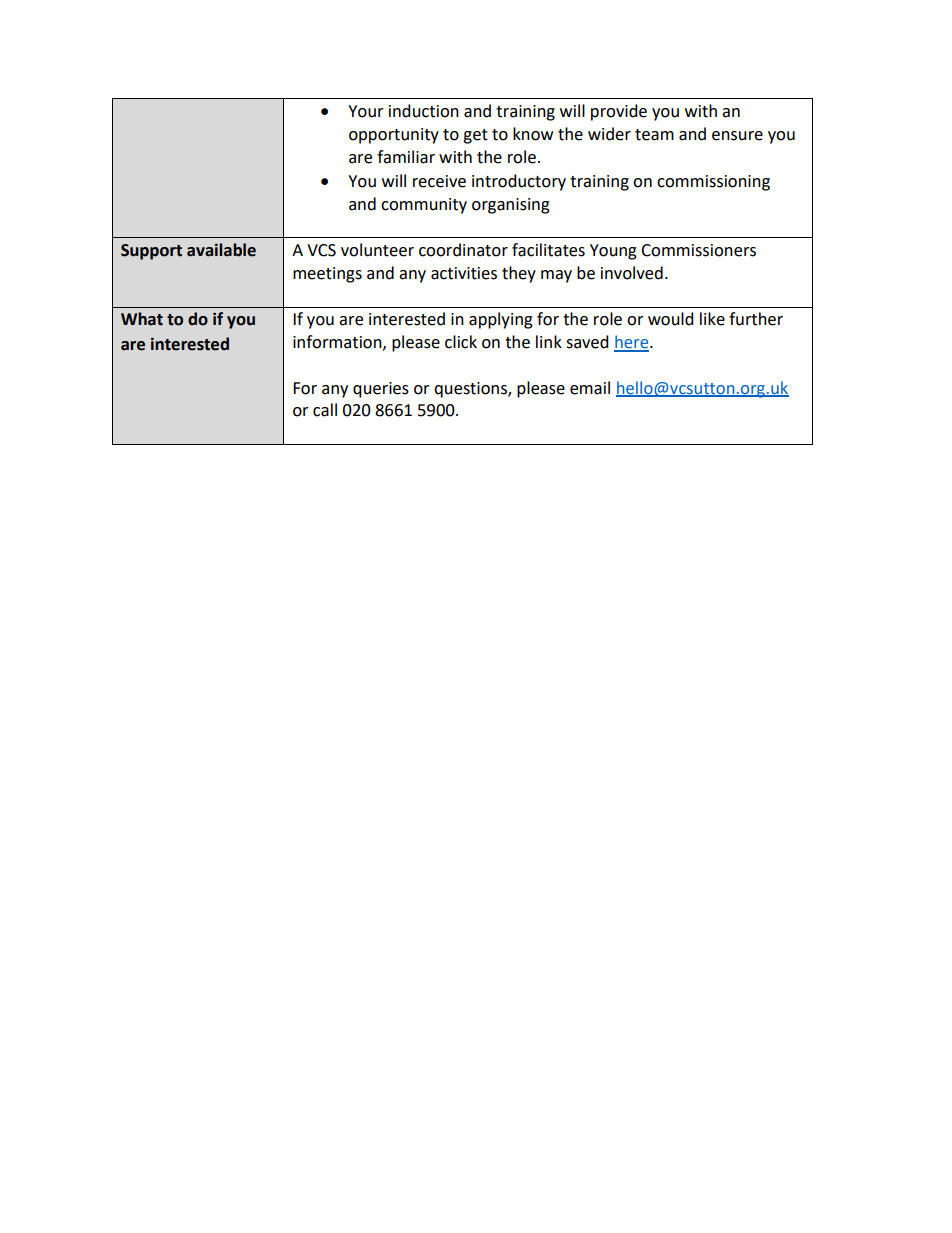 This screenshot has width=952, height=1233. Describe the element at coordinates (327, 275) in the screenshot. I see `meetings` at that location.
